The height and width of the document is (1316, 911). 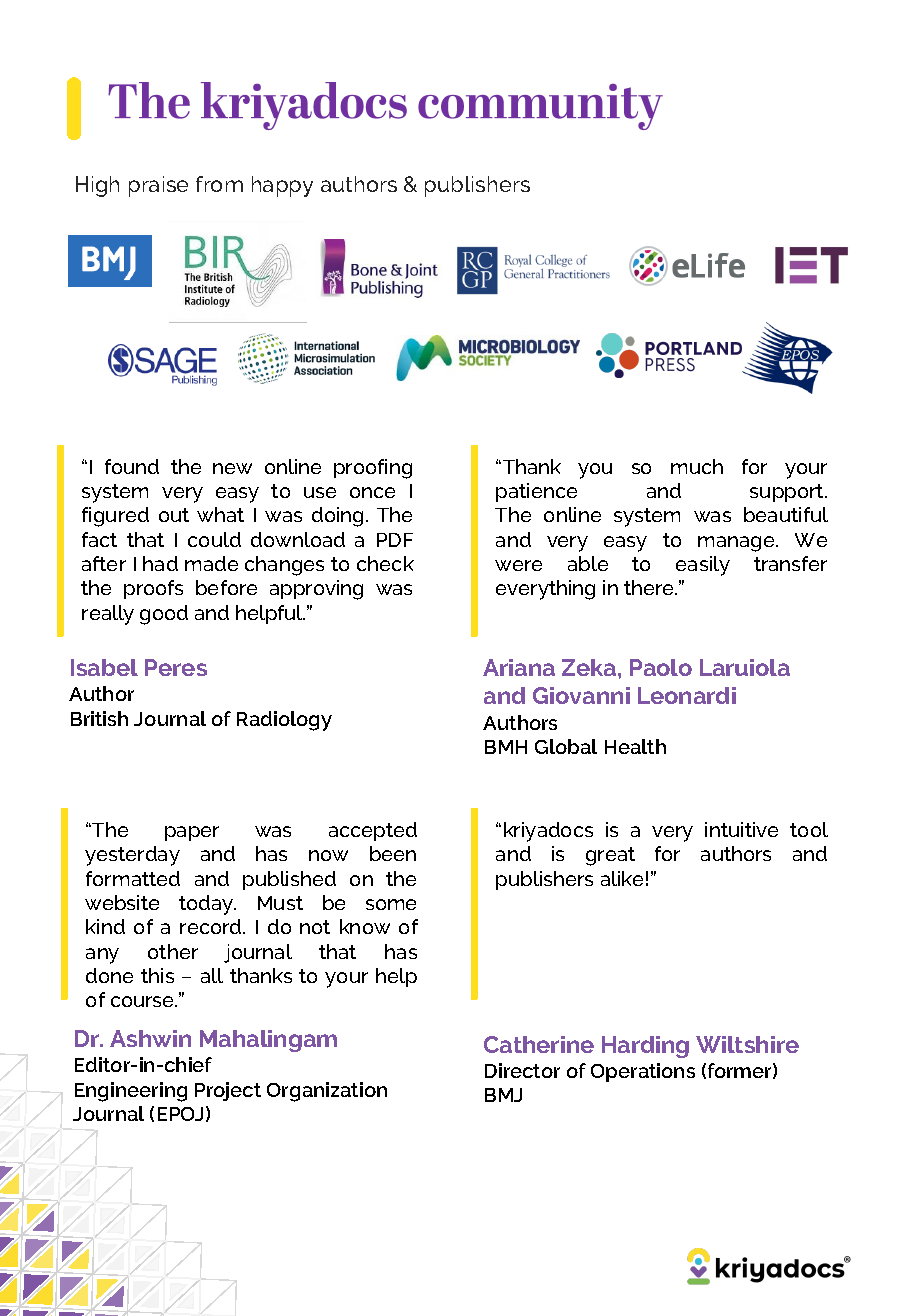 I want to click on once, so click(x=372, y=492).
